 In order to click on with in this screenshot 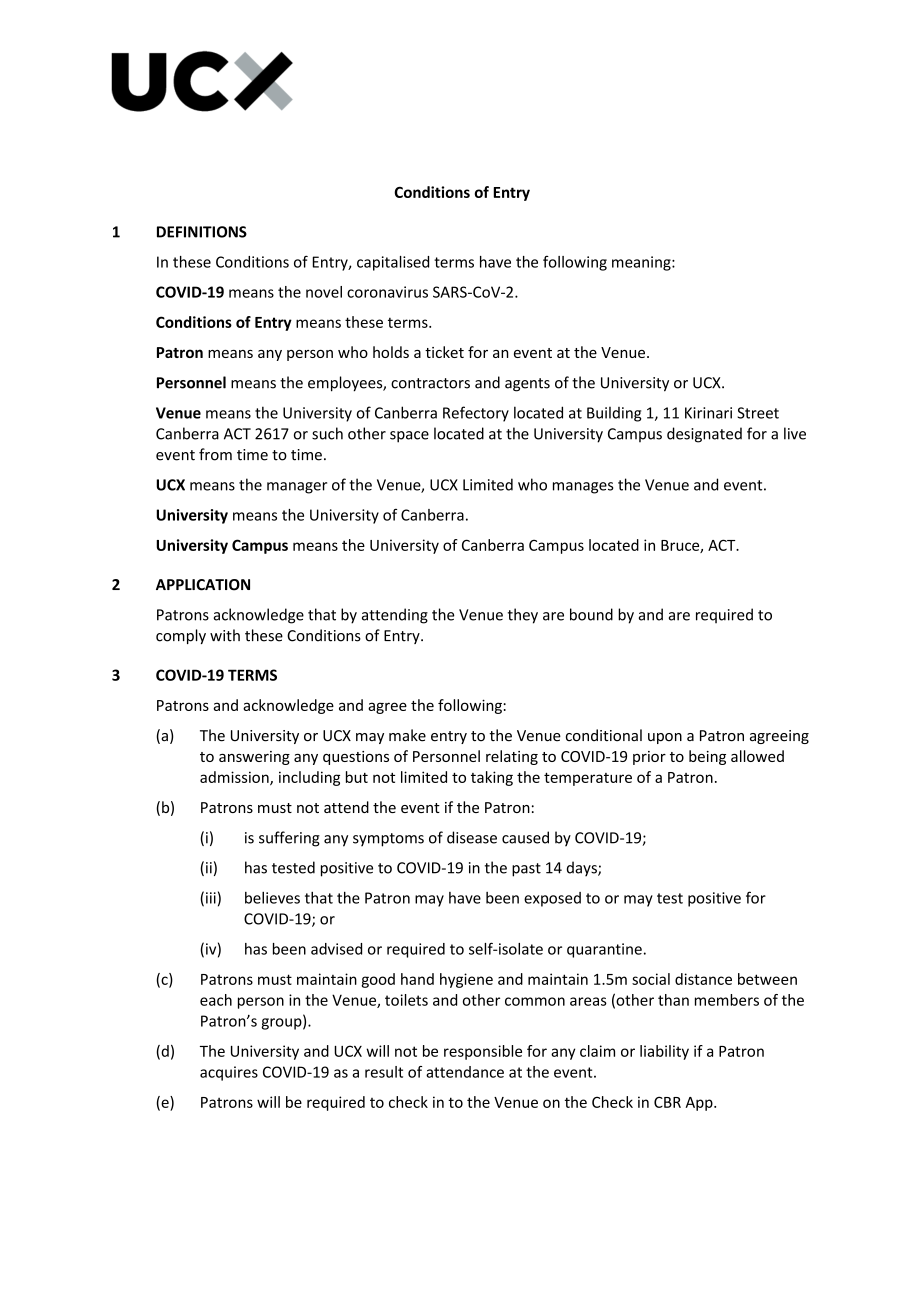, I will do `click(225, 635)`.
